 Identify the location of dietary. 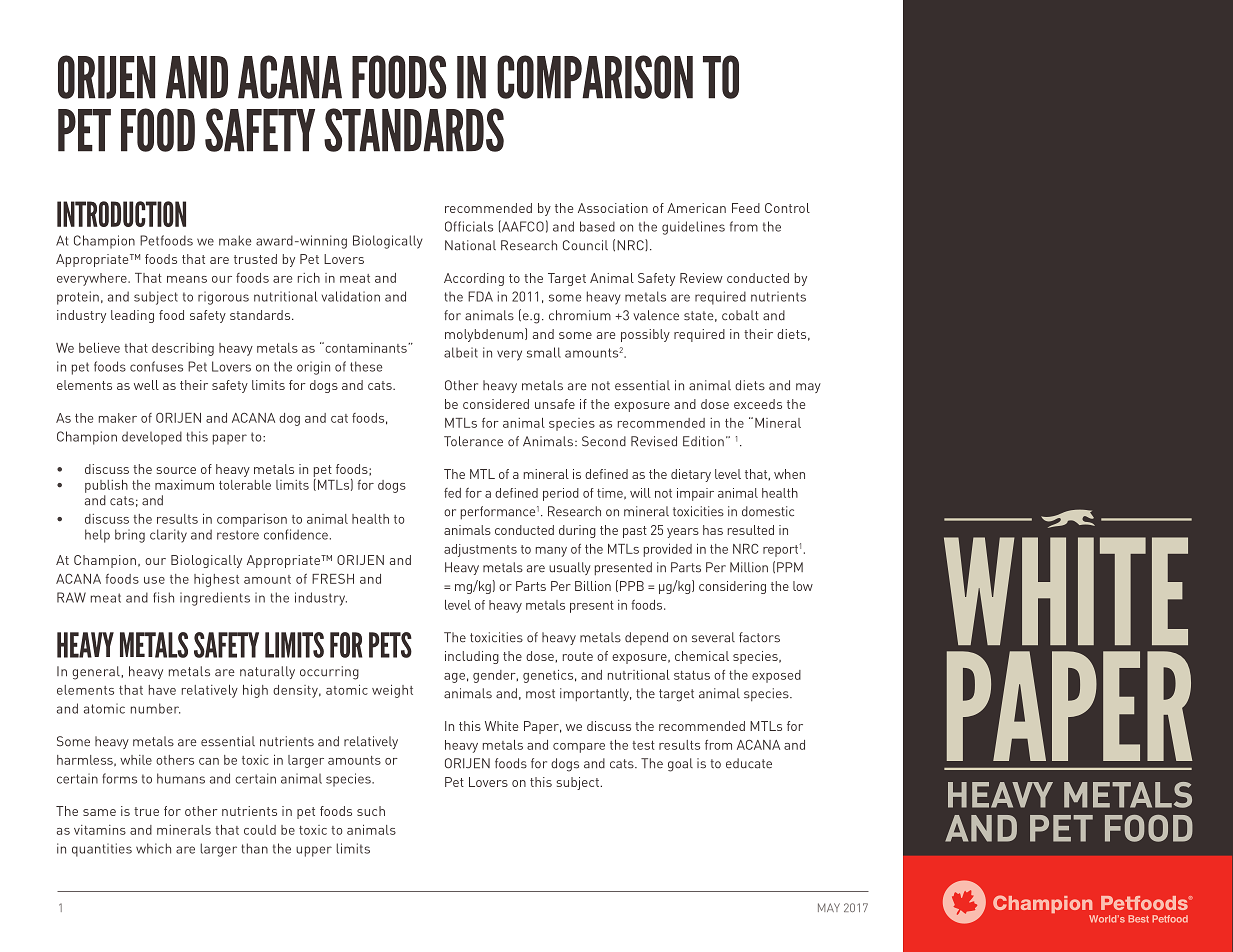
(691, 475).
